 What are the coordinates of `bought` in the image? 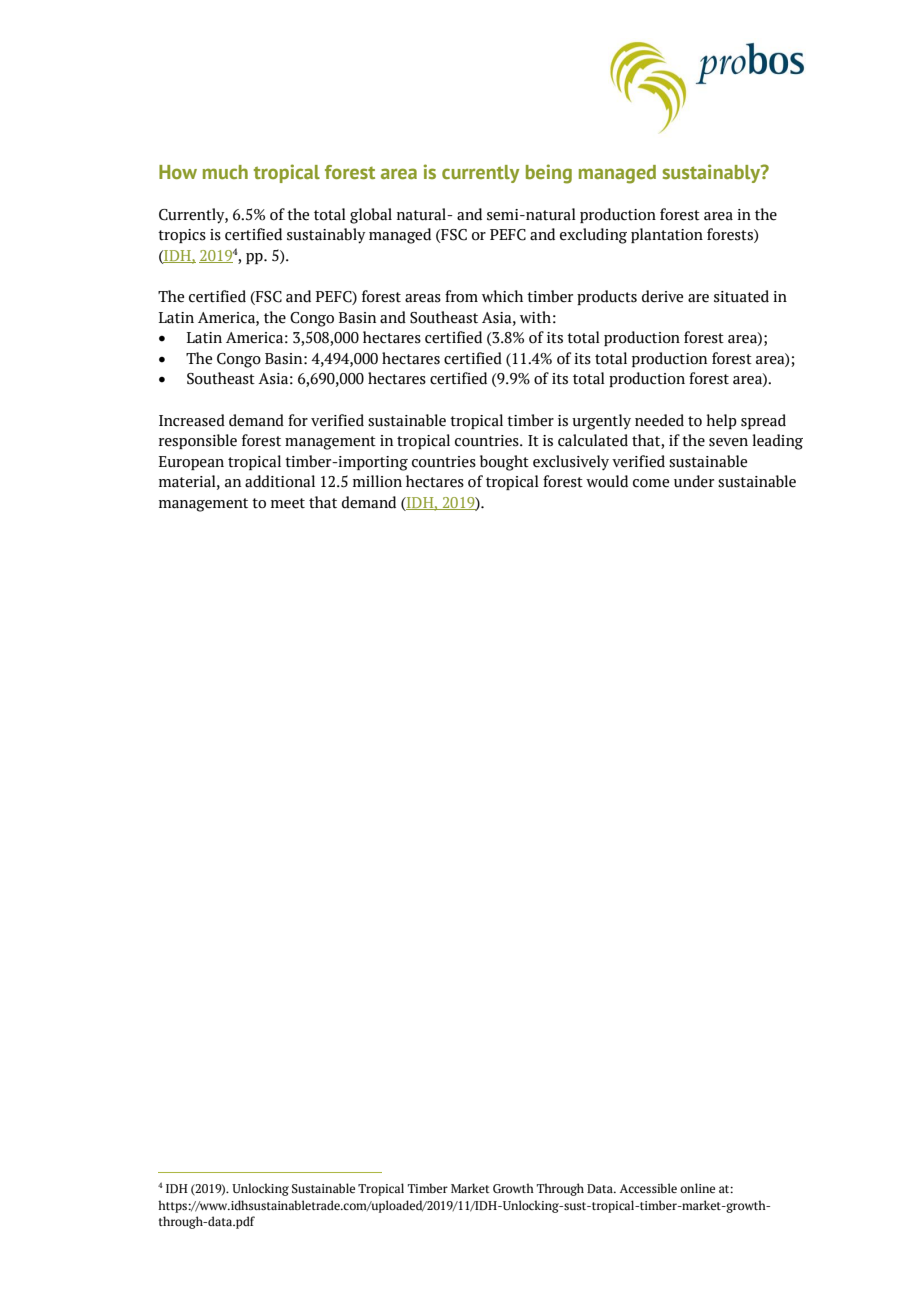 It's located at (504, 463).
